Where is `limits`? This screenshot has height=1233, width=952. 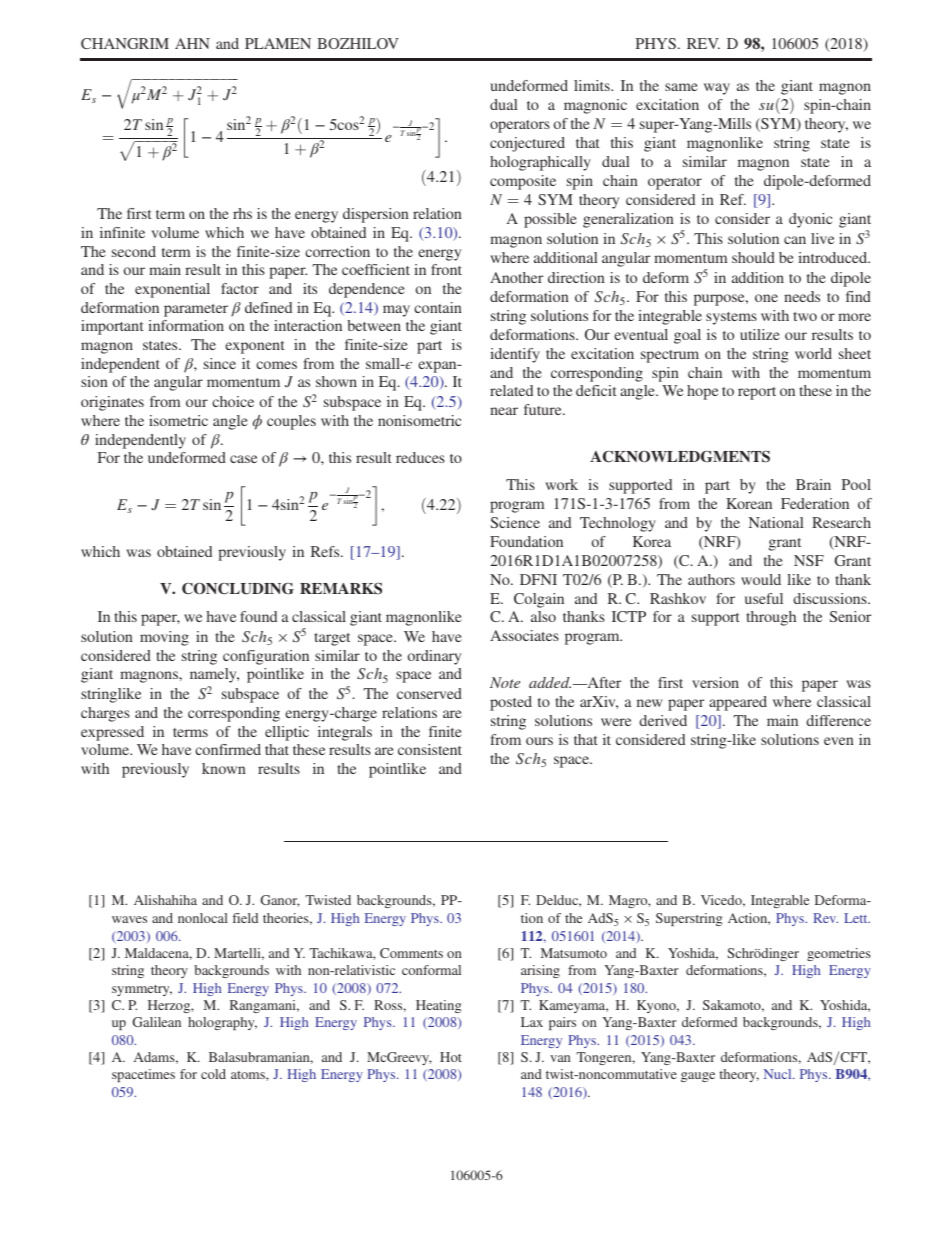
limits is located at coordinates (593, 85).
